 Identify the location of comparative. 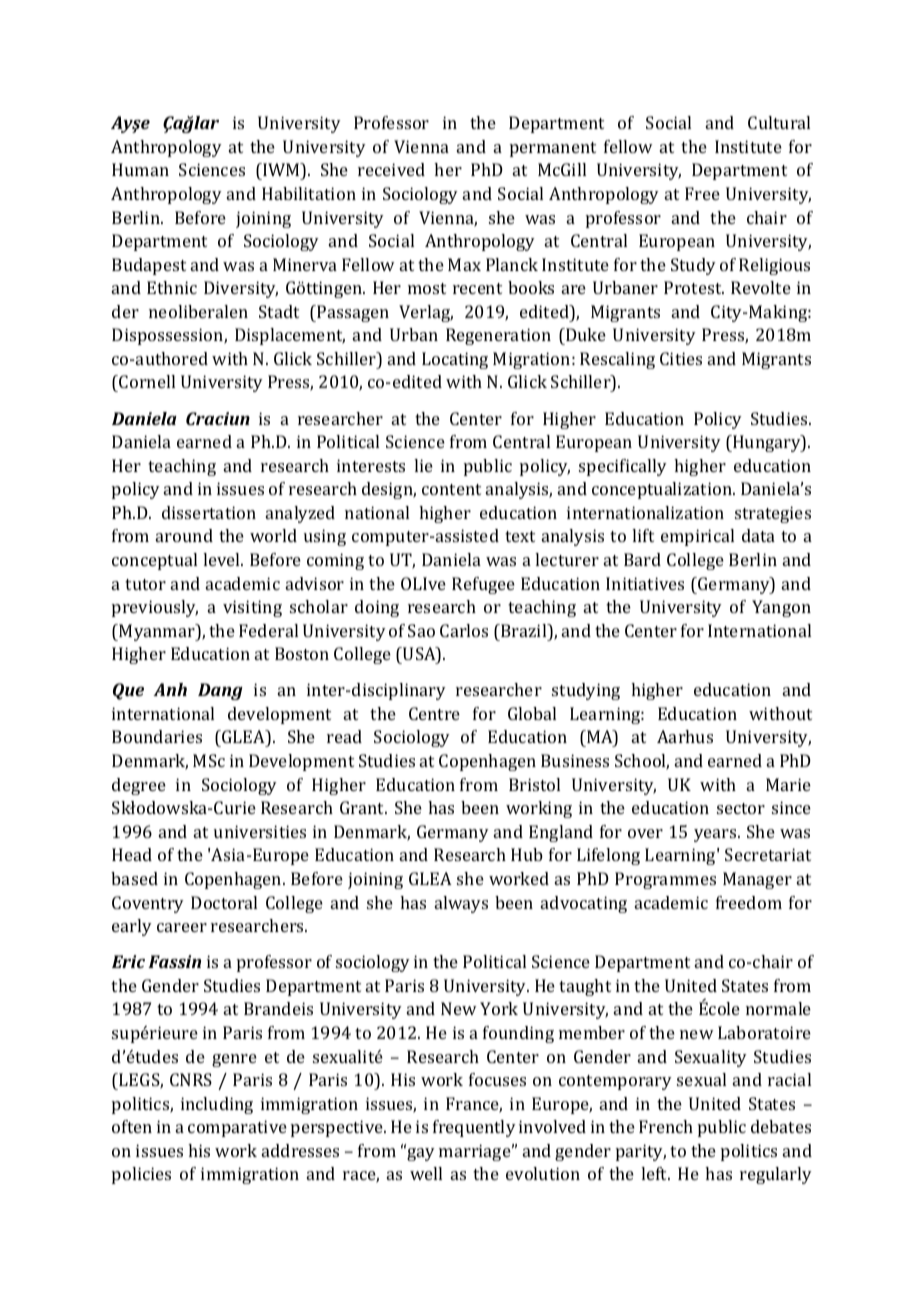
(237, 1128).
